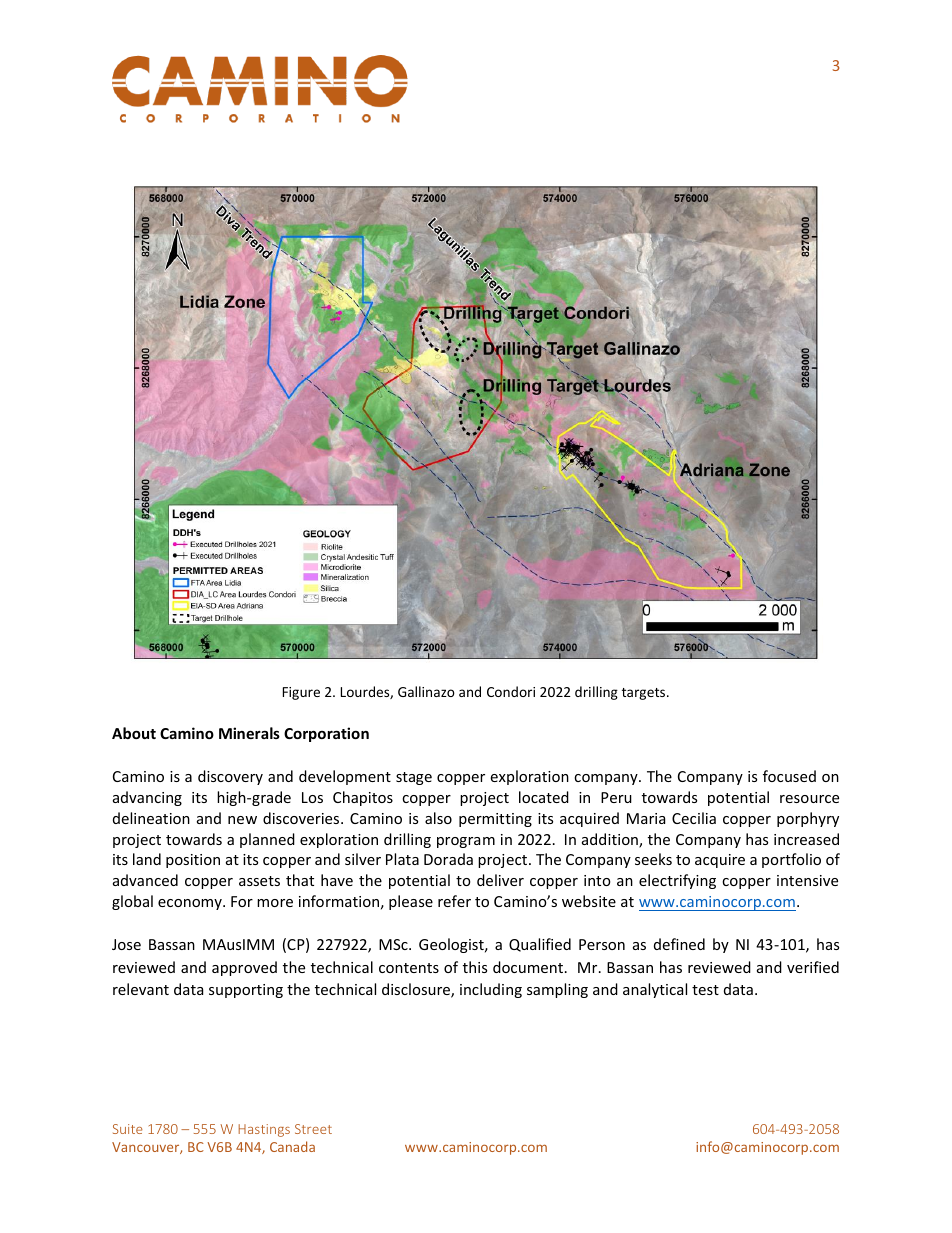 The width and height of the screenshot is (952, 1233). What do you see at coordinates (249, 733) in the screenshot?
I see `Minerals` at bounding box center [249, 733].
